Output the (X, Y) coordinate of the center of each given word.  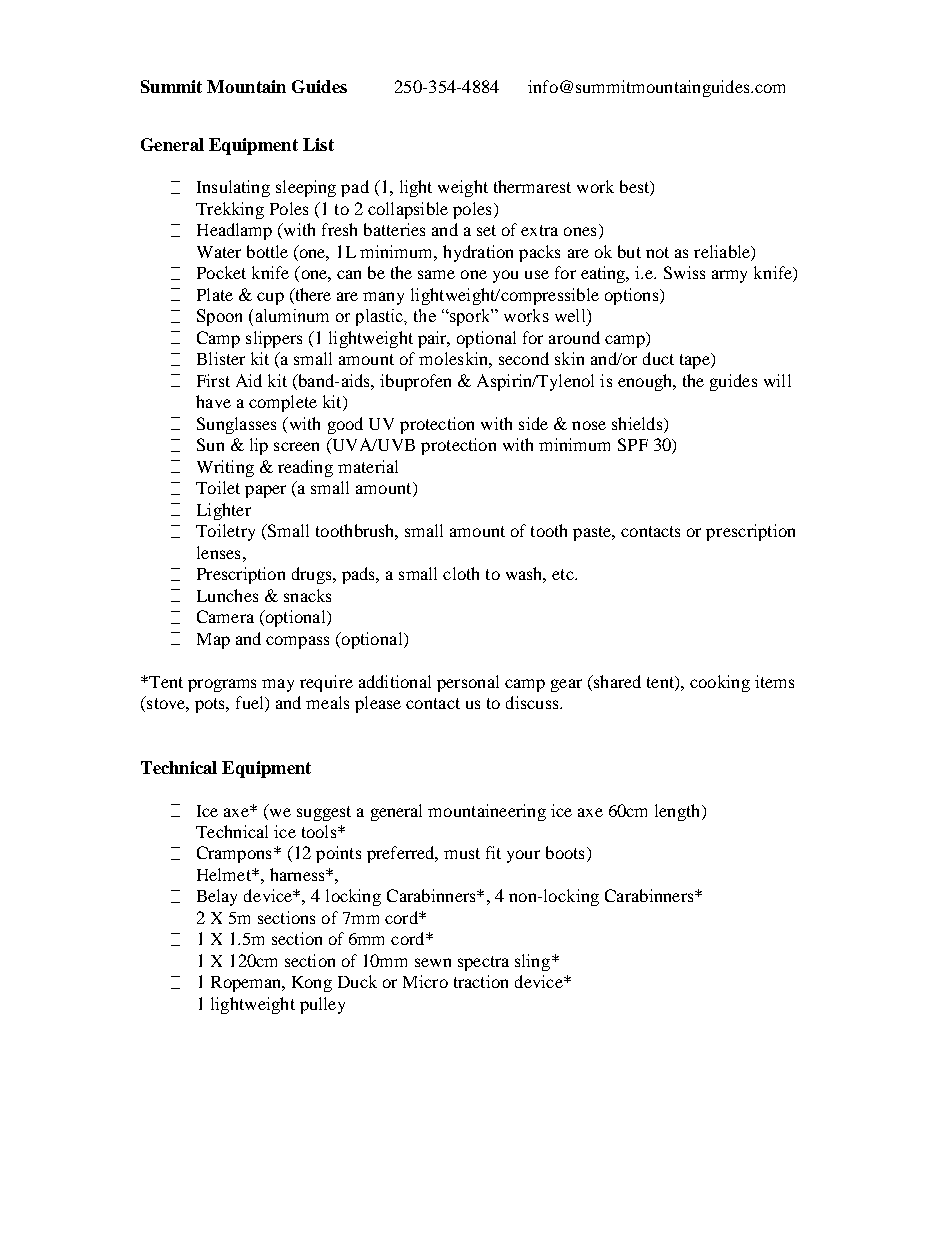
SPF (633, 444)
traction (481, 981)
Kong (312, 984)
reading (305, 468)
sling (534, 962)
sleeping (306, 188)
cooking (720, 683)
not (657, 252)
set (486, 230)
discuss (533, 702)
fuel (251, 704)
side (533, 423)
